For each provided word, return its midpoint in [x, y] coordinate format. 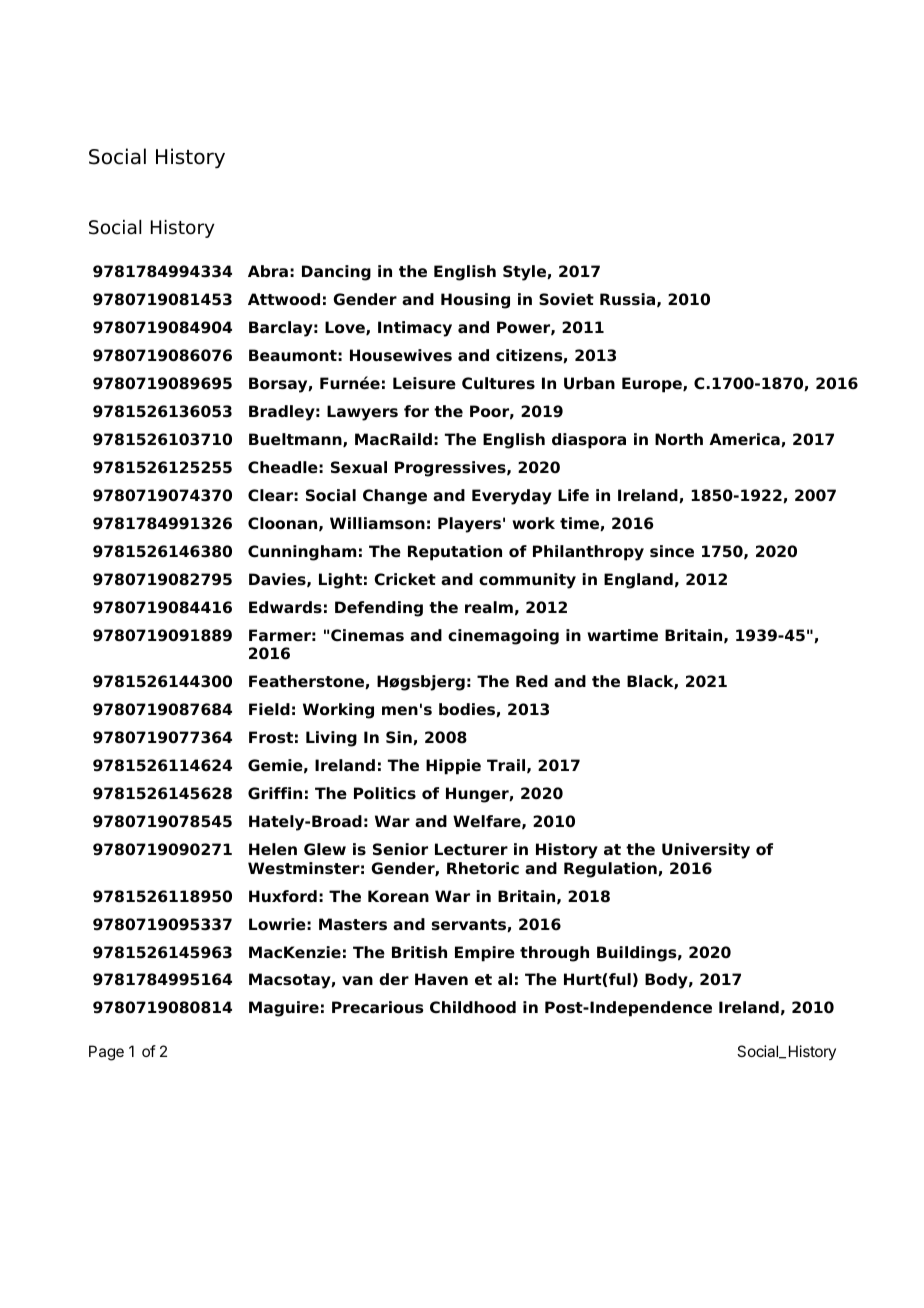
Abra [268, 271]
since [672, 551]
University [706, 851]
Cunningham [302, 553]
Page [106, 1053]
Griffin [275, 793]
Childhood [473, 1007]
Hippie [453, 767]
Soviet [566, 299]
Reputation [455, 553]
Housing [475, 301]
